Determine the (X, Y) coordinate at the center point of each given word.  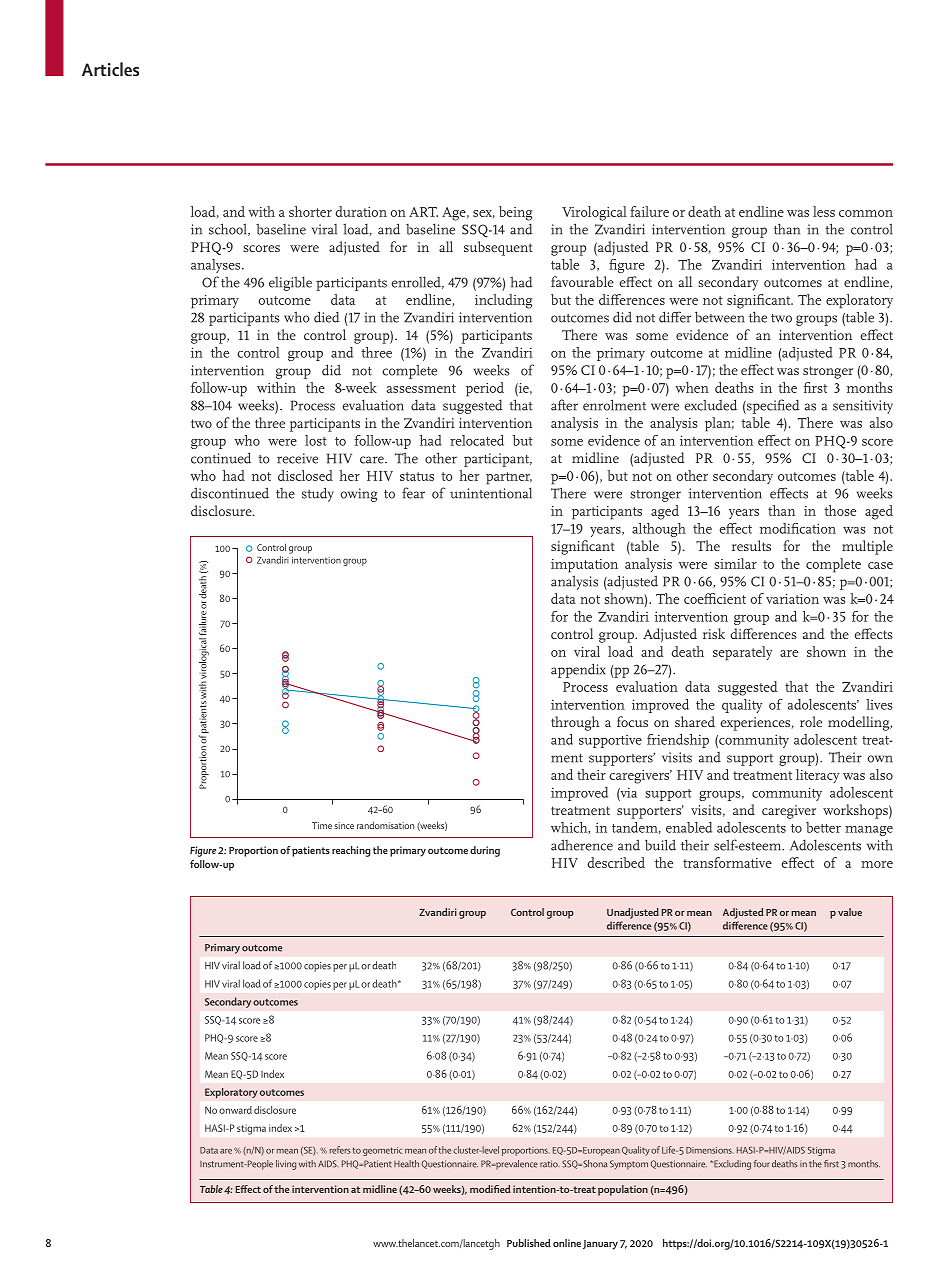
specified (772, 406)
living (286, 1165)
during (485, 851)
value (850, 912)
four (762, 1164)
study (318, 494)
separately (742, 653)
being (515, 213)
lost (316, 440)
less (824, 211)
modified (490, 1189)
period (485, 389)
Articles (110, 69)
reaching (351, 851)
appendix (578, 670)
